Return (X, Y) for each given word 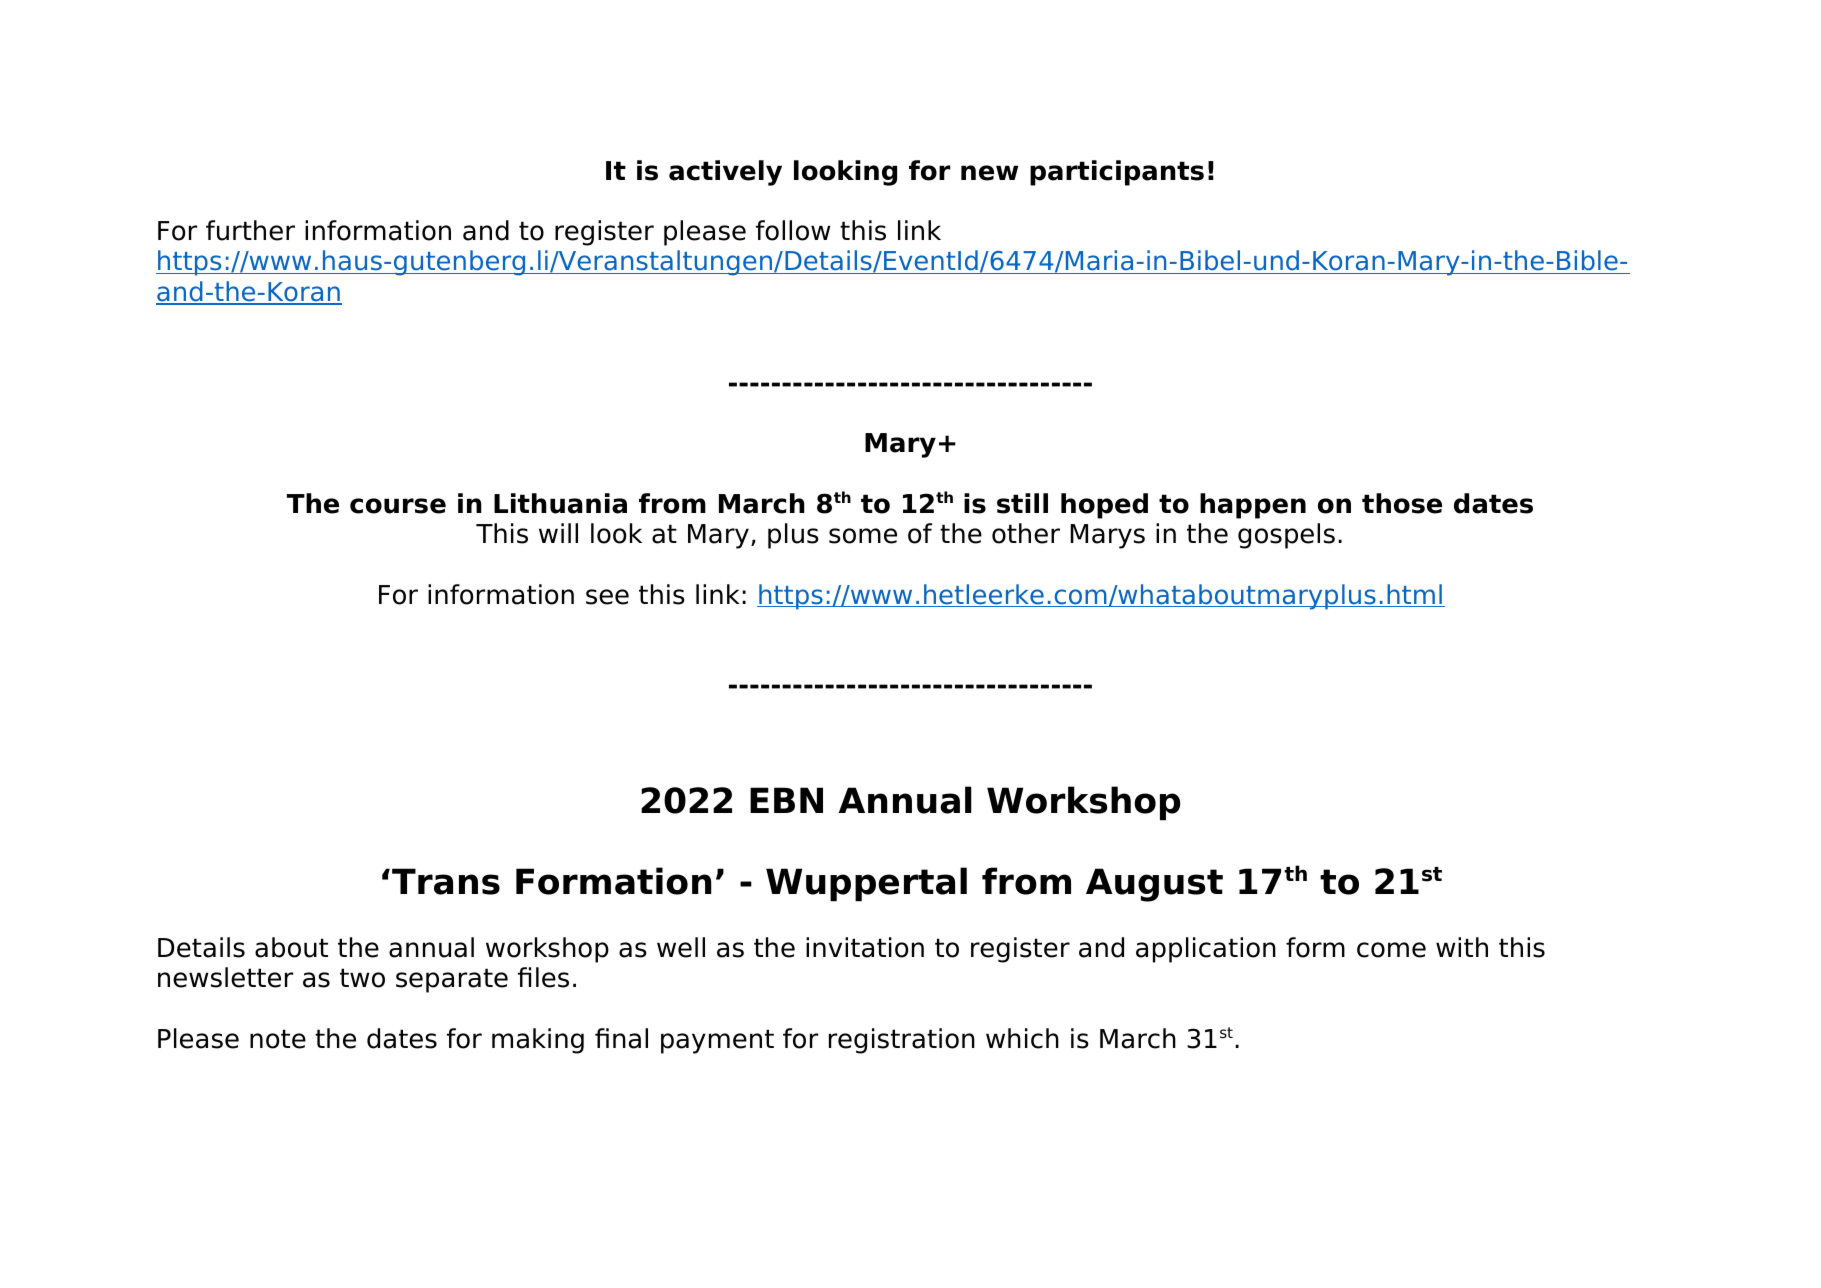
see (607, 597)
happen (1253, 506)
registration (902, 1041)
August (1154, 885)
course (398, 506)
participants (1117, 173)
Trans (446, 881)
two (362, 978)
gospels (1286, 536)
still (1022, 503)
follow (793, 230)
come (1391, 950)
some (863, 536)
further (250, 230)
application (1206, 950)
